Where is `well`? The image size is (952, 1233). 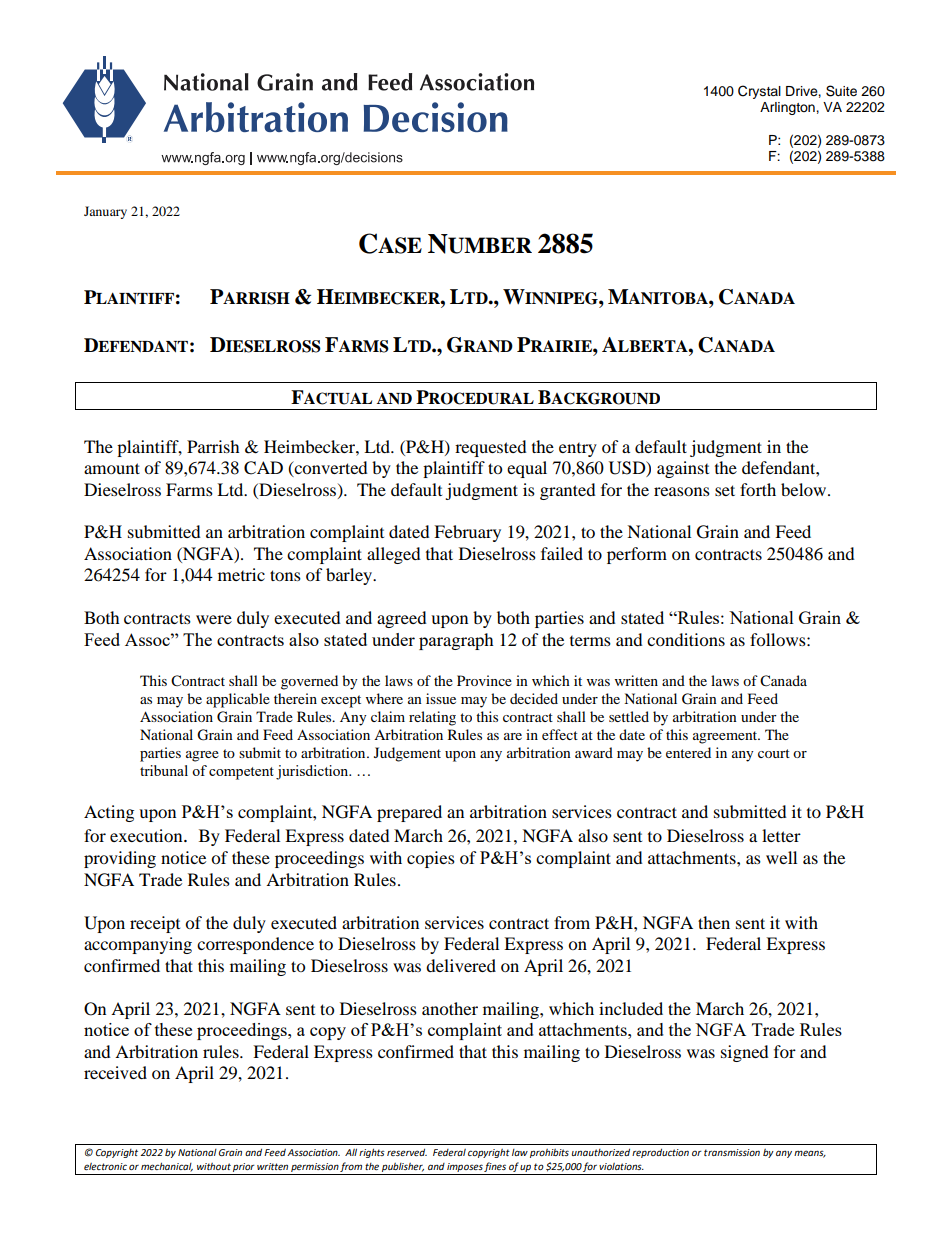 well is located at coordinates (781, 857).
